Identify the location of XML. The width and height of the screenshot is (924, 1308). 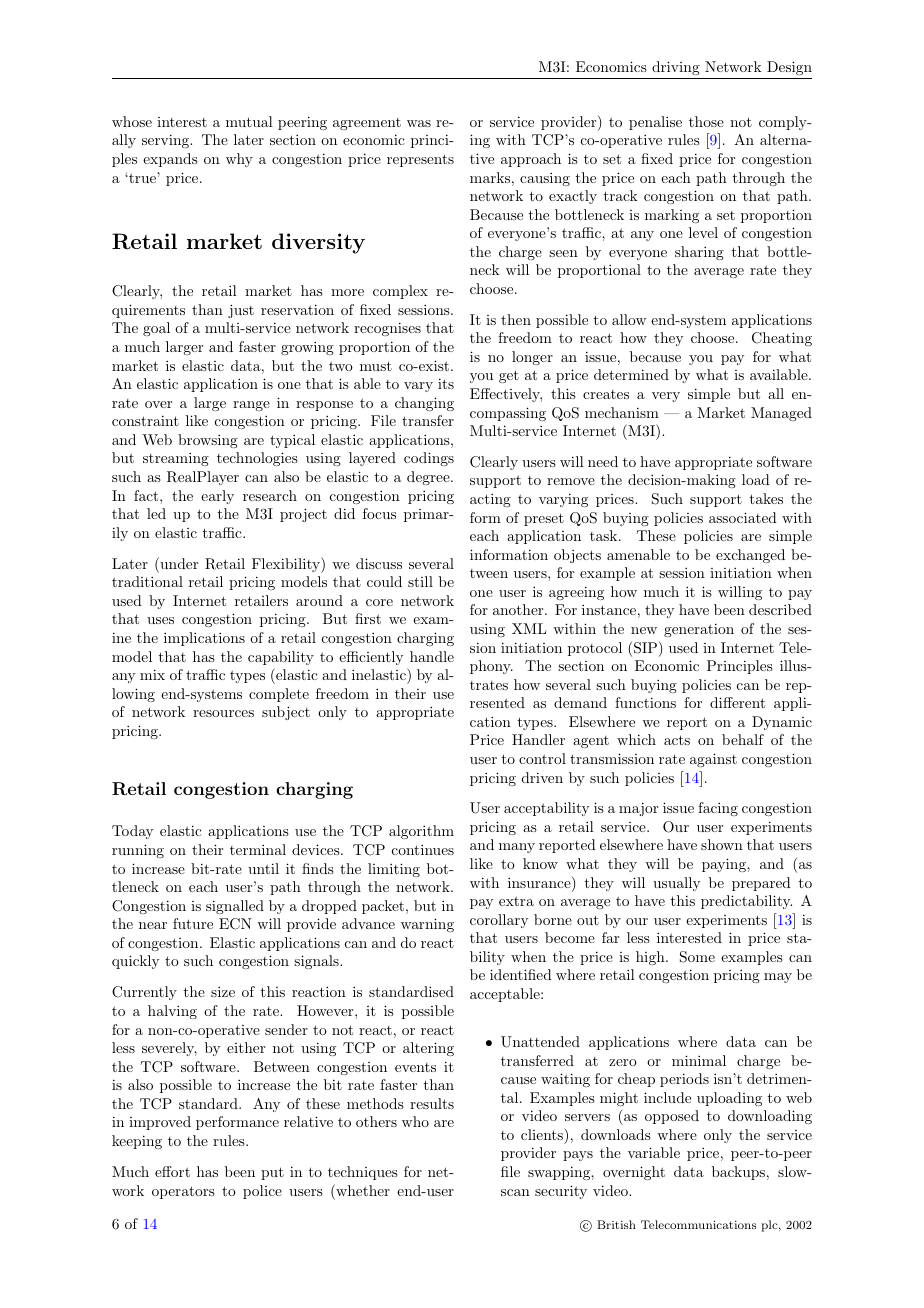
(529, 628).
